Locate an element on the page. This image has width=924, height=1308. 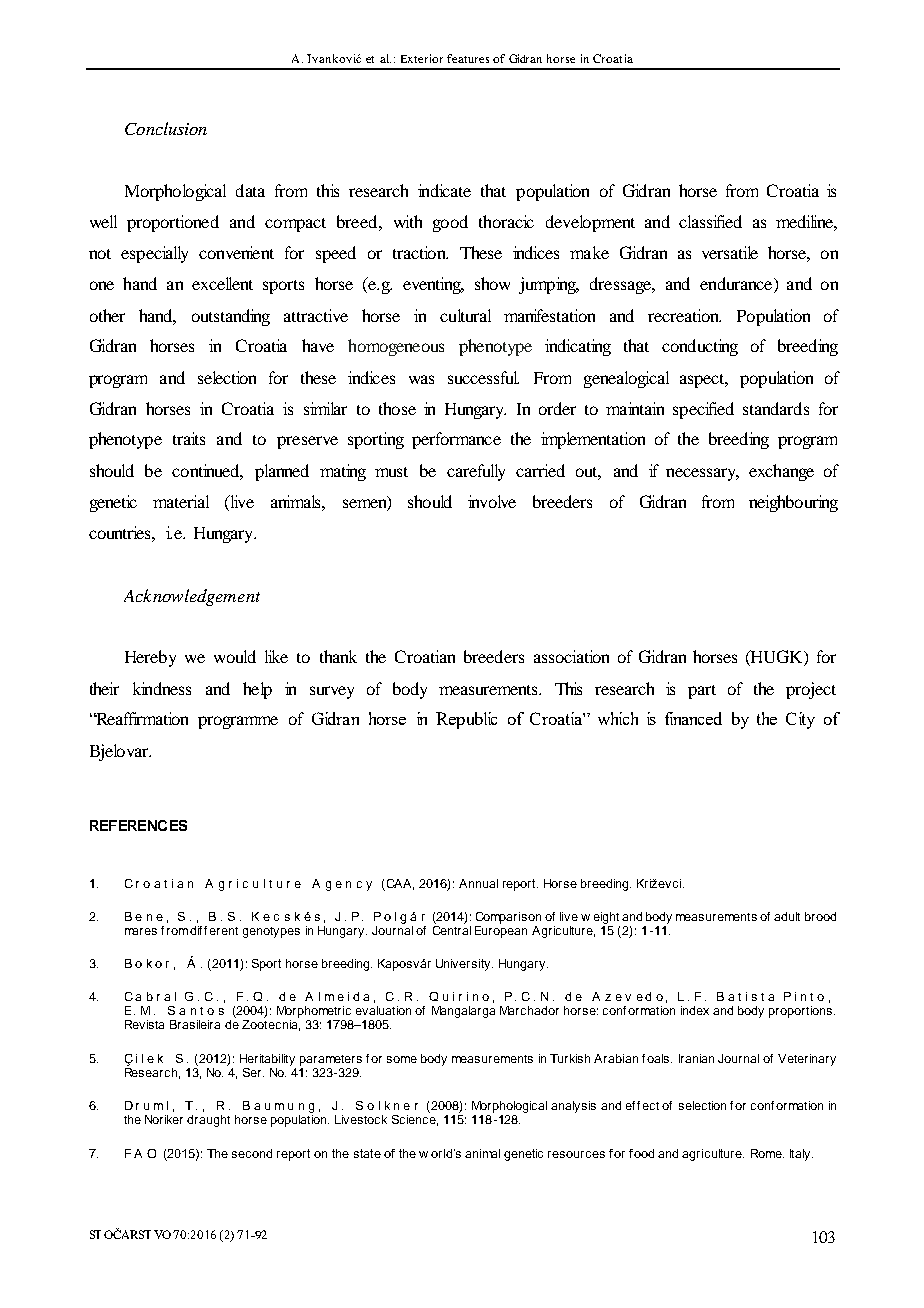
Conclusion is located at coordinates (166, 128).
